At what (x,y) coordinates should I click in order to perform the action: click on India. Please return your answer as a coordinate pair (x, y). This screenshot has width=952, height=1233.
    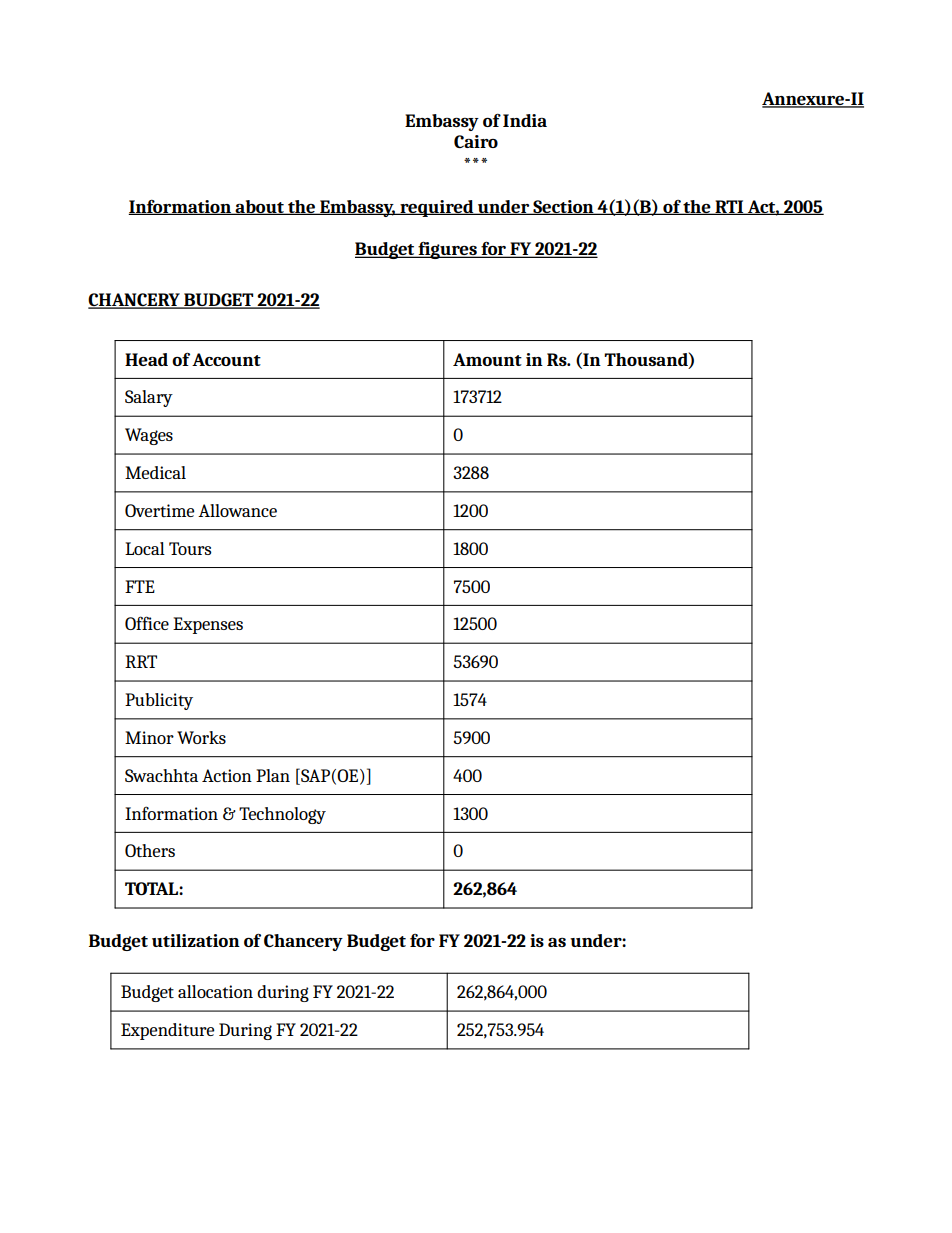
    Looking at the image, I should click on (525, 120).
